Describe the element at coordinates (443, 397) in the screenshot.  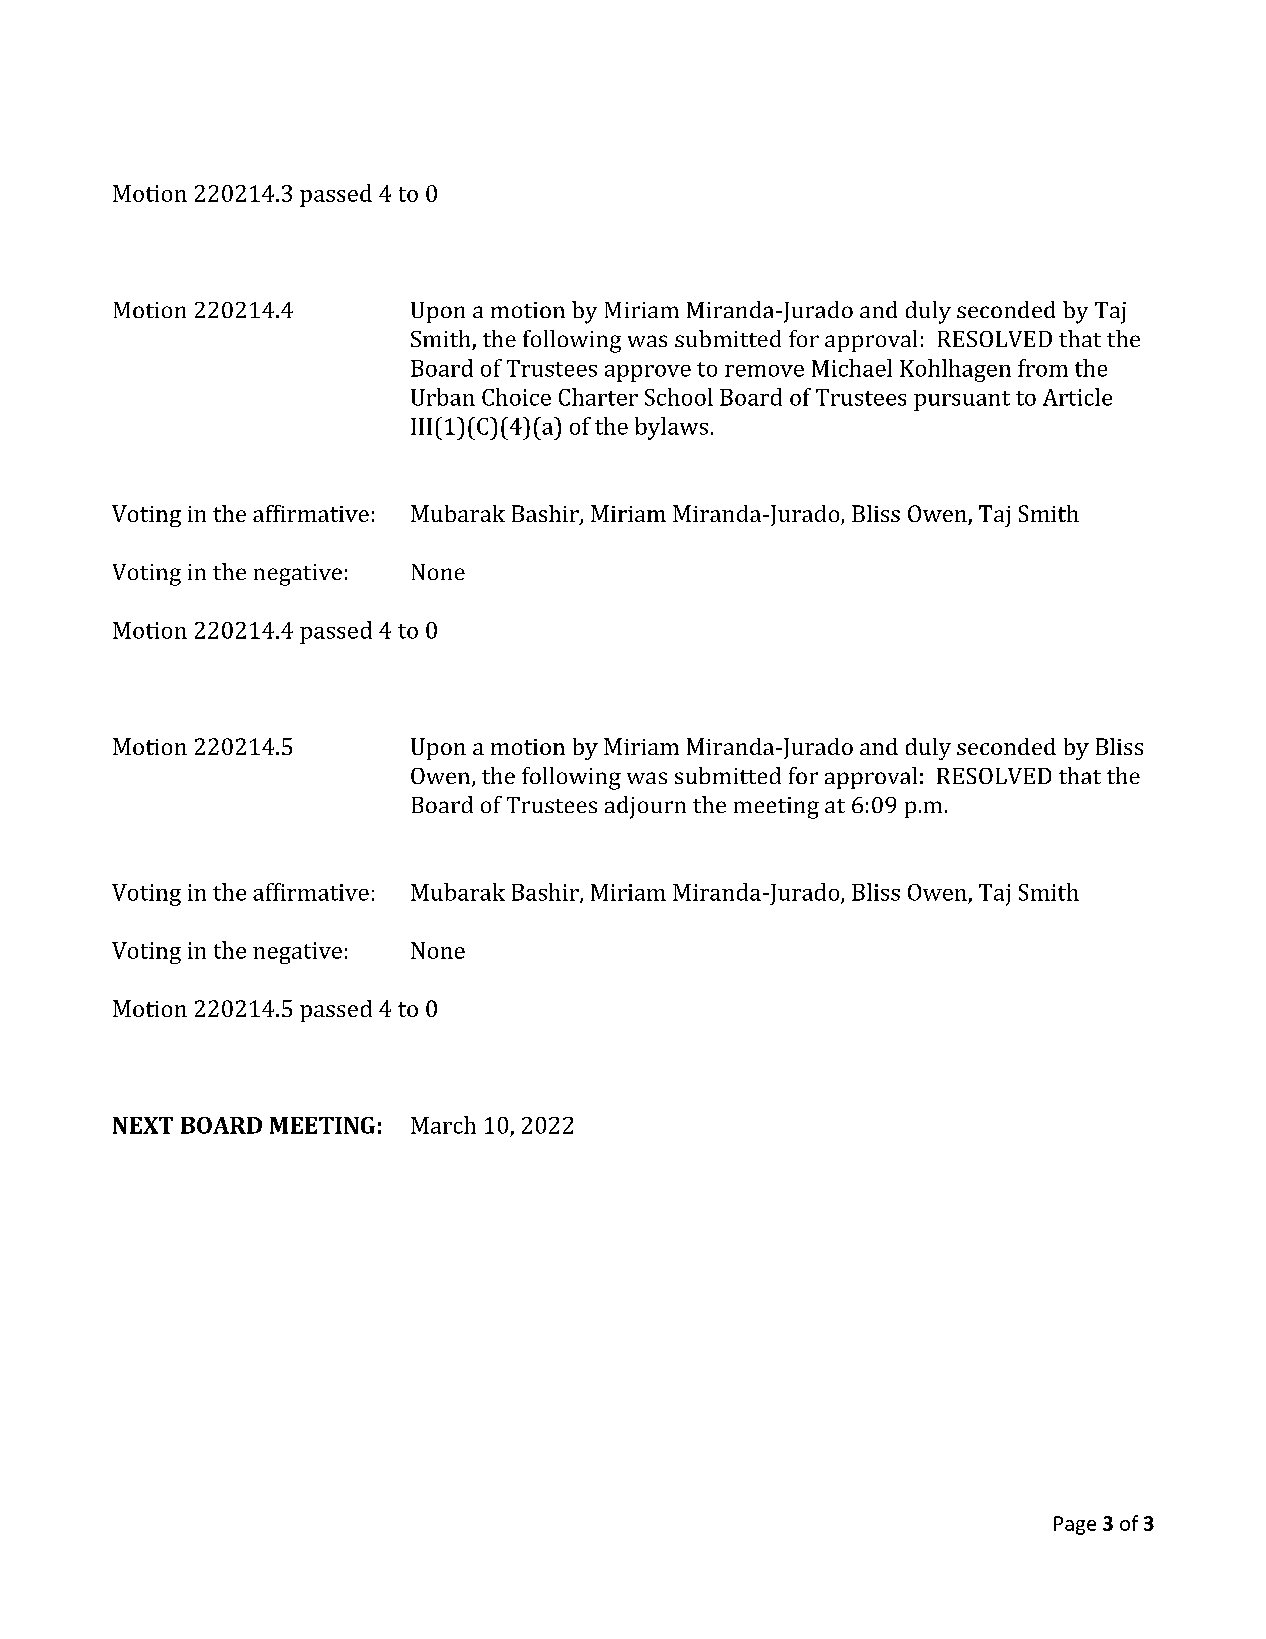
I see `Urban` at that location.
